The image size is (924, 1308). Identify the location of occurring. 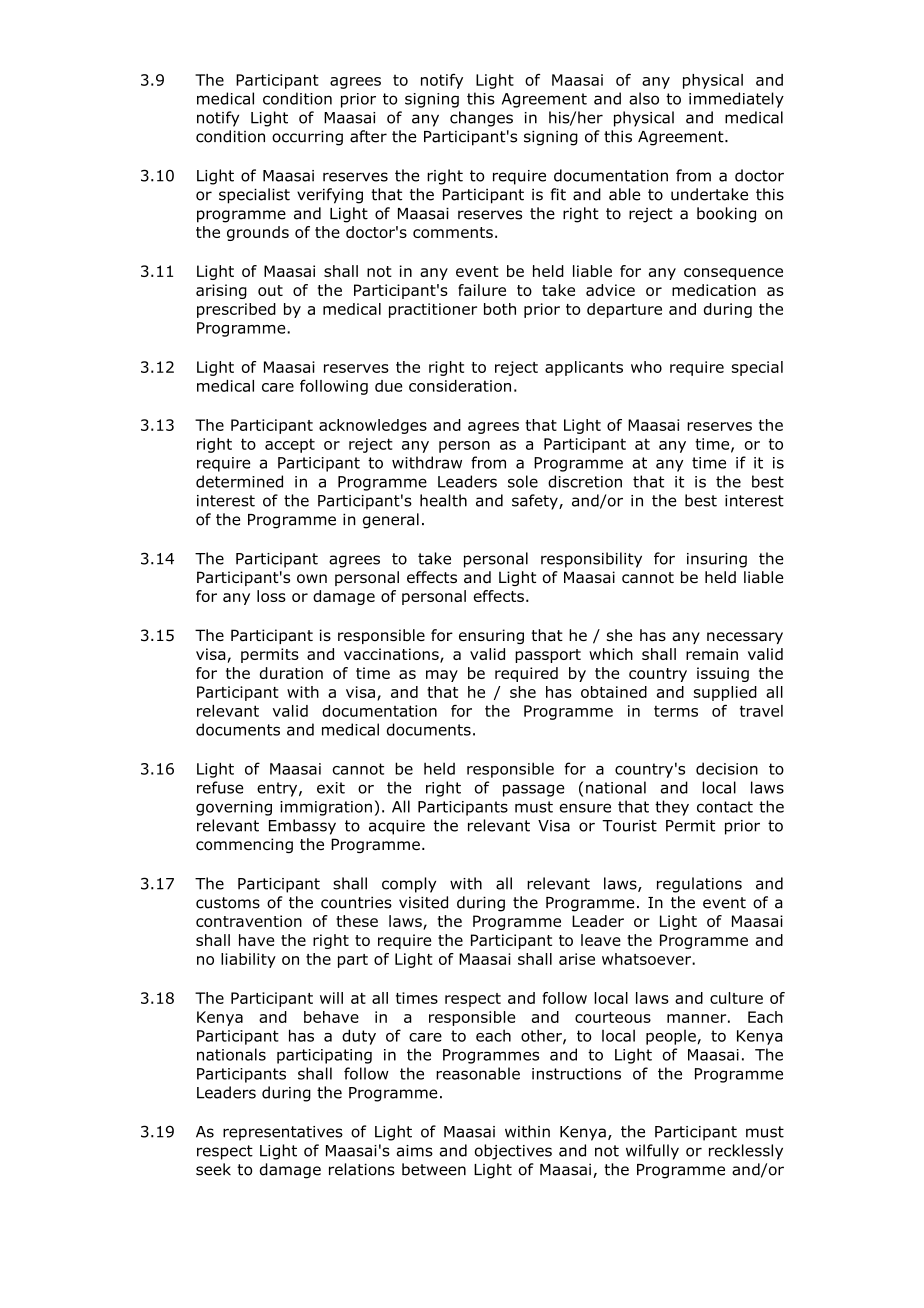
(307, 138).
